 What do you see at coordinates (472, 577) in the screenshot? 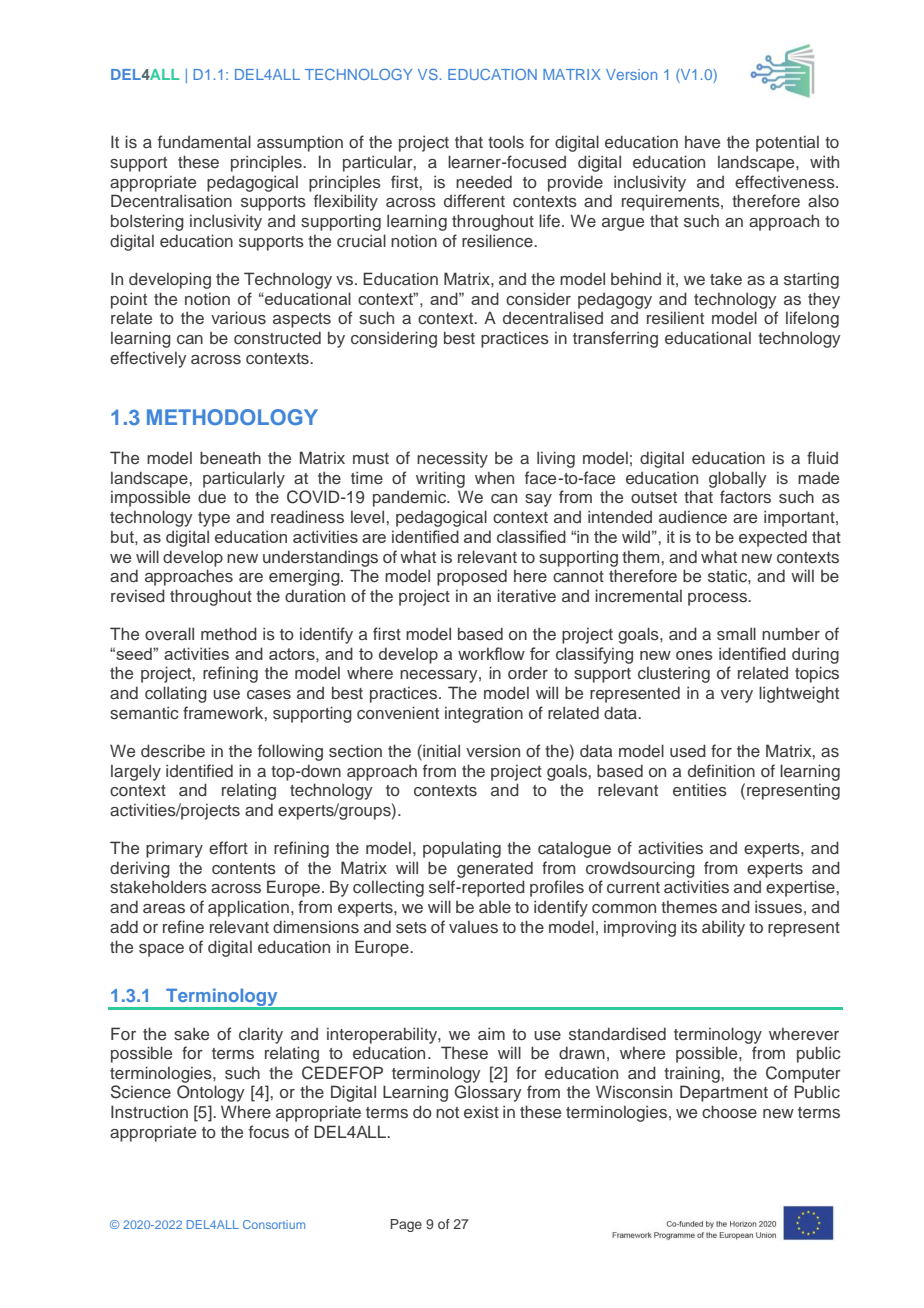
I see `proposed` at bounding box center [472, 577].
